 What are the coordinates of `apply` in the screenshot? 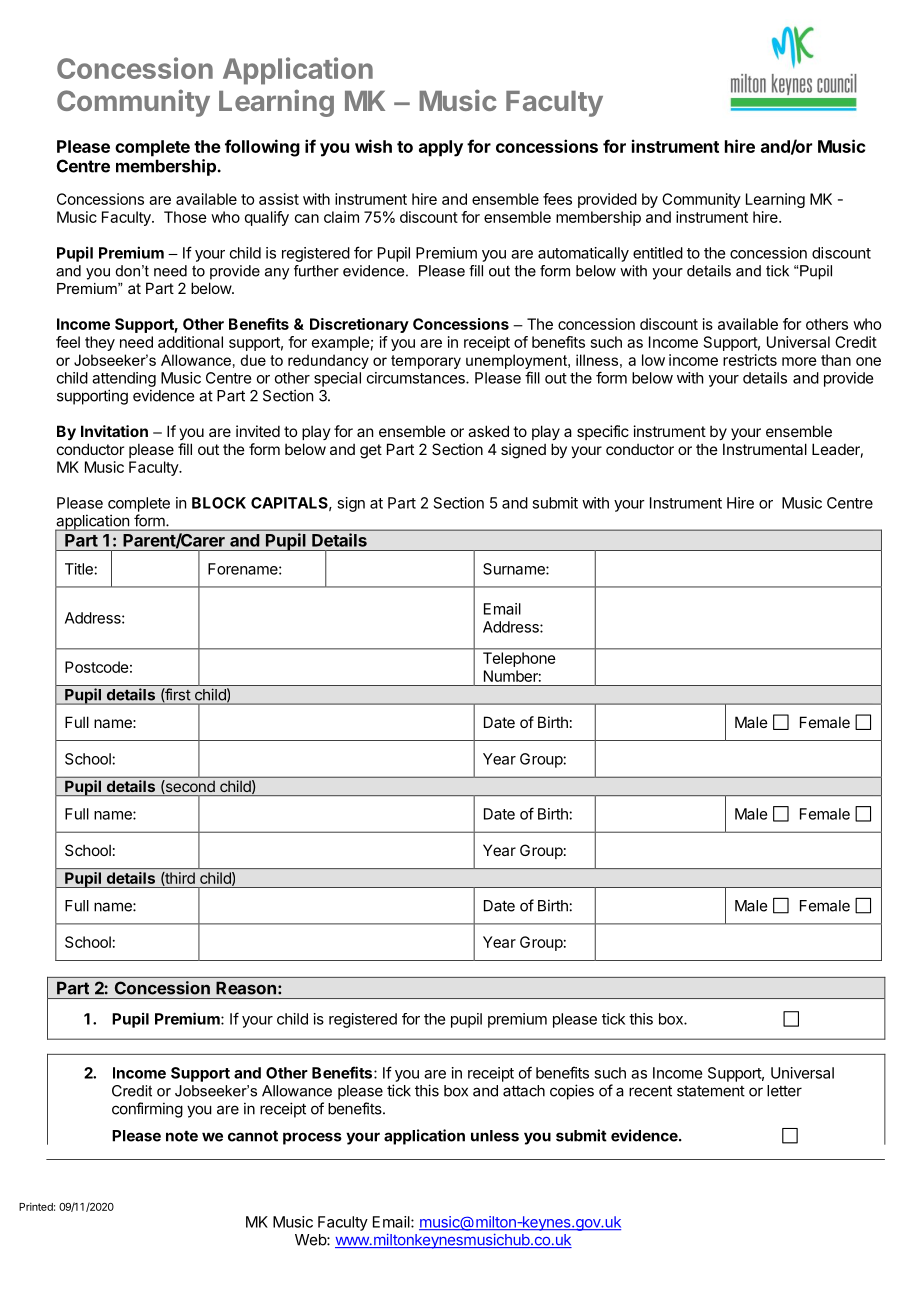 It's located at (441, 148).
